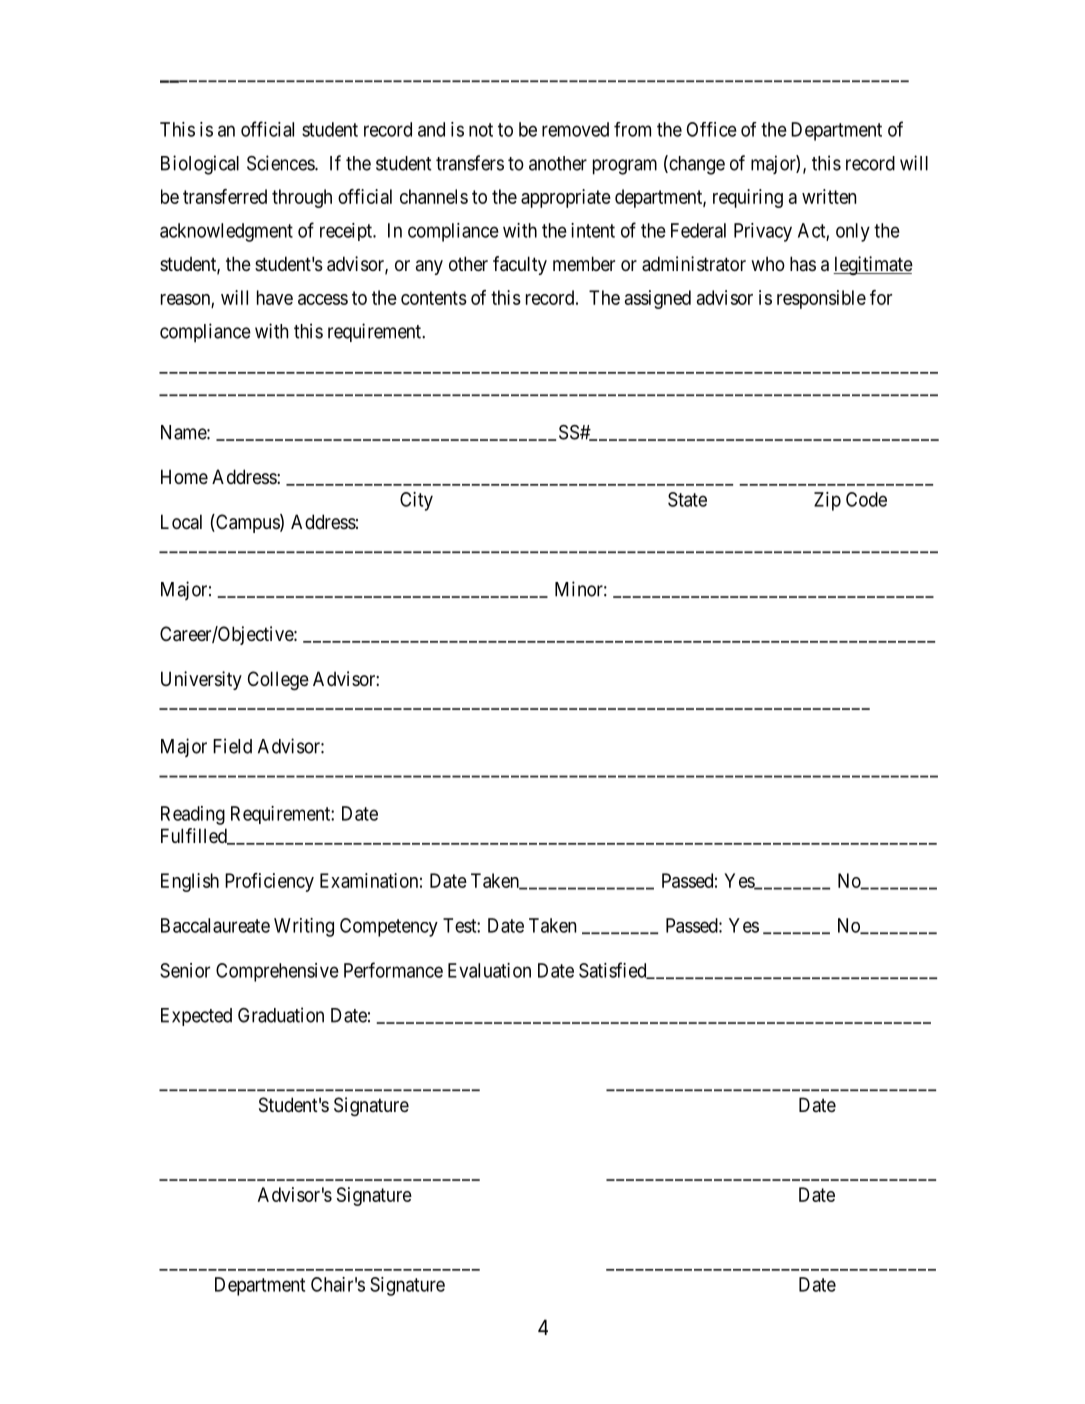 The image size is (1085, 1404). I want to click on College, so click(278, 680).
